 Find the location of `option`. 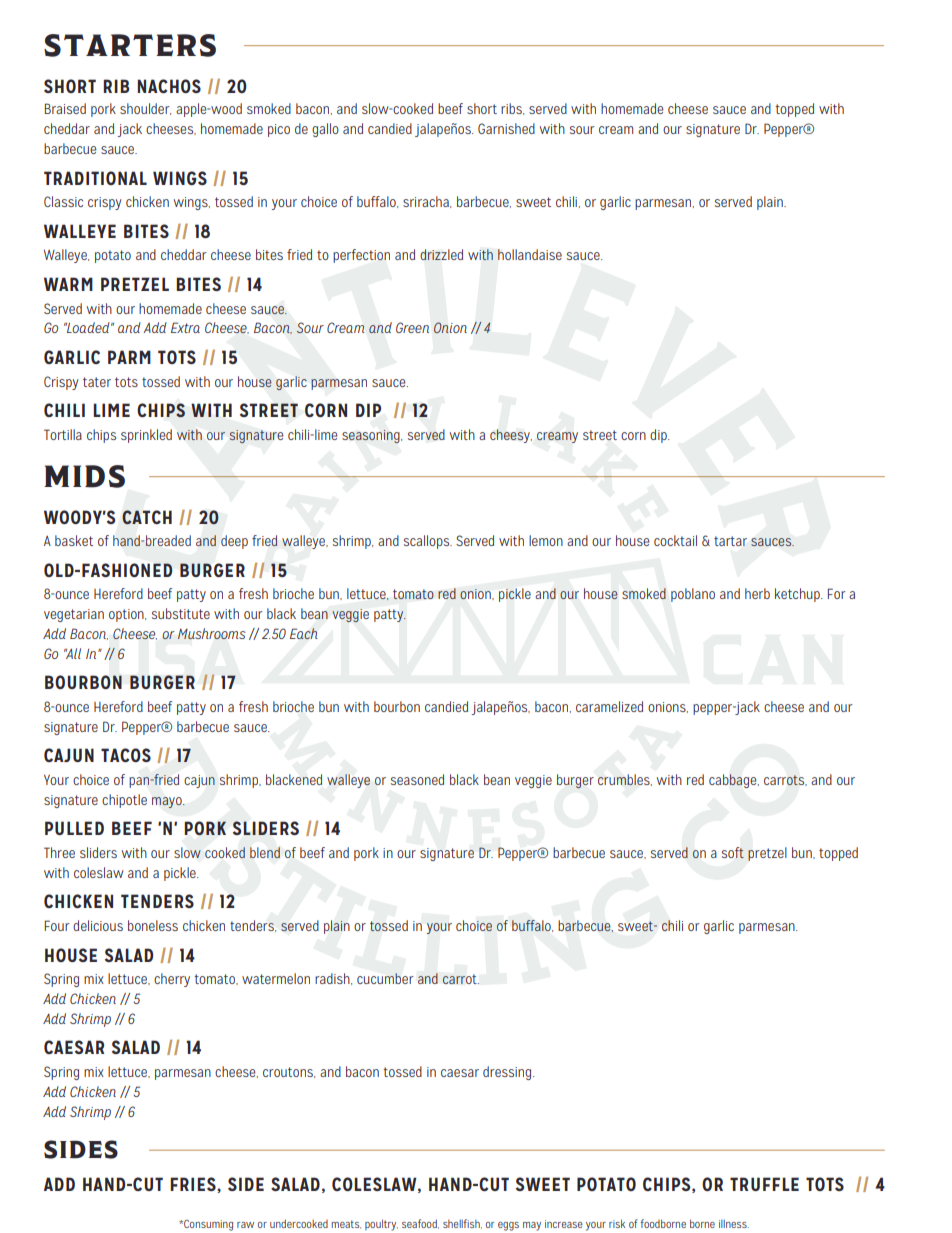

option is located at coordinates (127, 615).
